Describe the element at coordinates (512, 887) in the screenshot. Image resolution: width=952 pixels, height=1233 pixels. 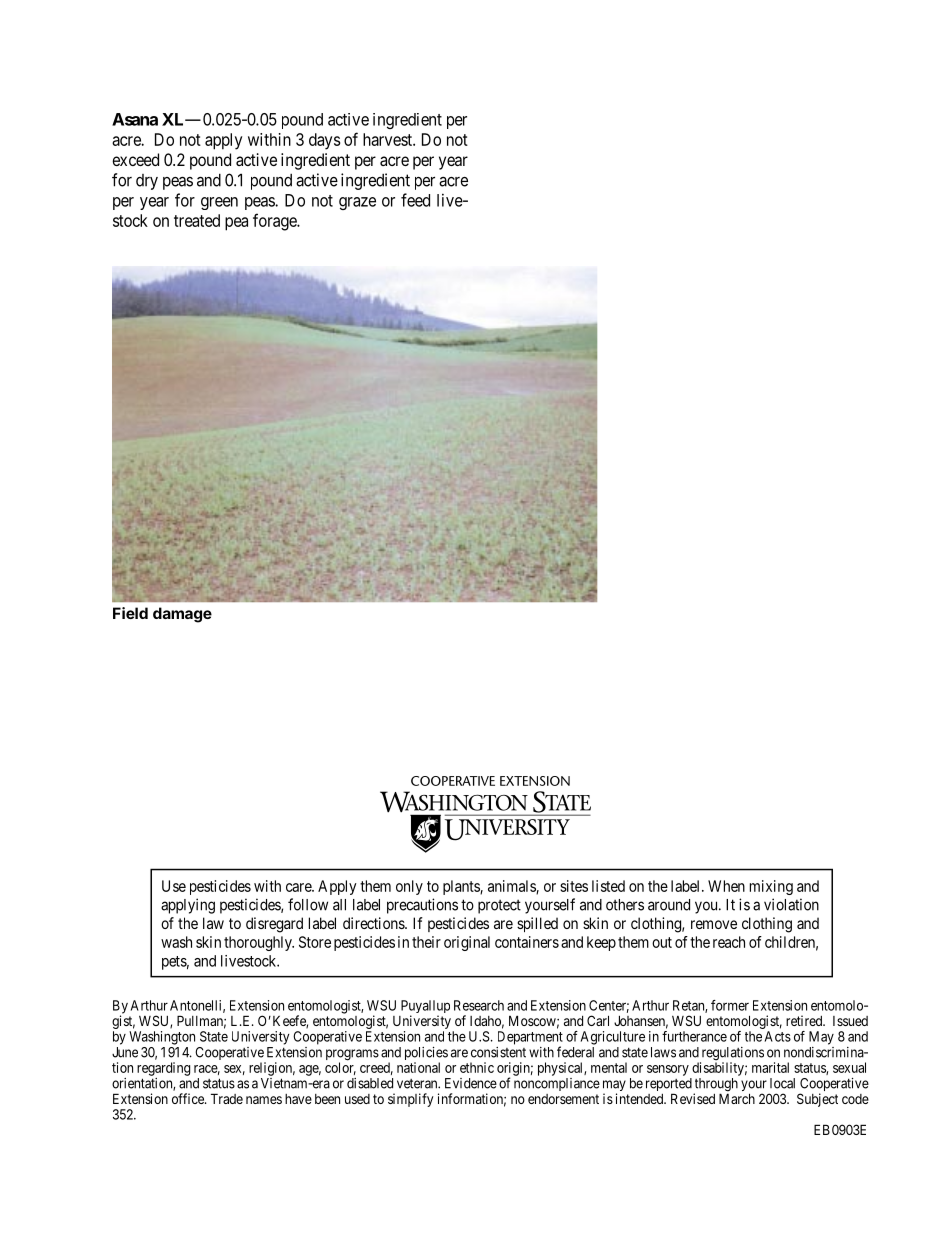
I see `animals` at that location.
